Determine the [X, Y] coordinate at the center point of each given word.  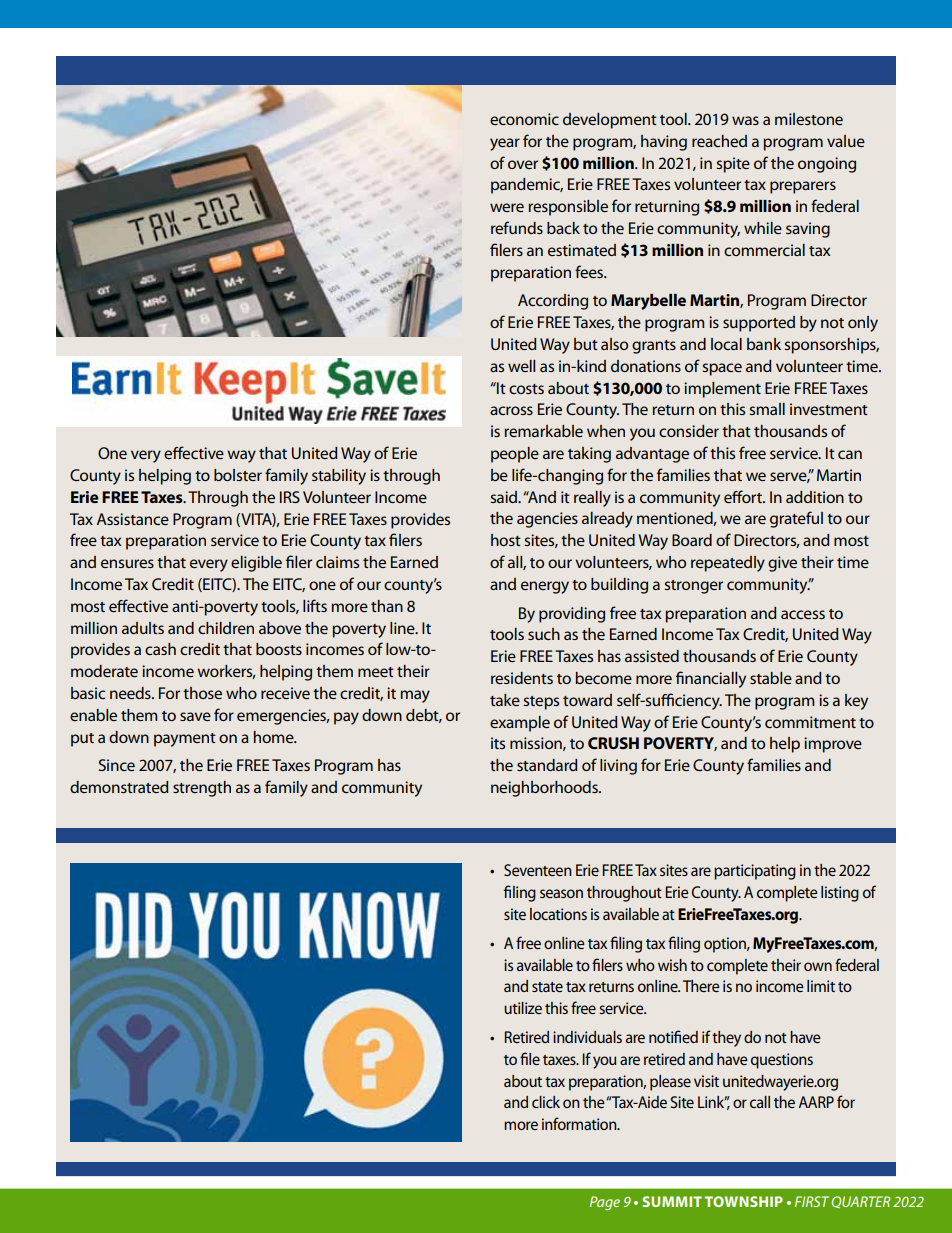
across [511, 410]
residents [522, 678]
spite [733, 165]
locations [558, 914]
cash [160, 649]
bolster [238, 475]
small [767, 409]
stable [771, 678]
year [505, 144]
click [546, 1102]
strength [202, 789]
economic [524, 119]
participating [755, 872]
